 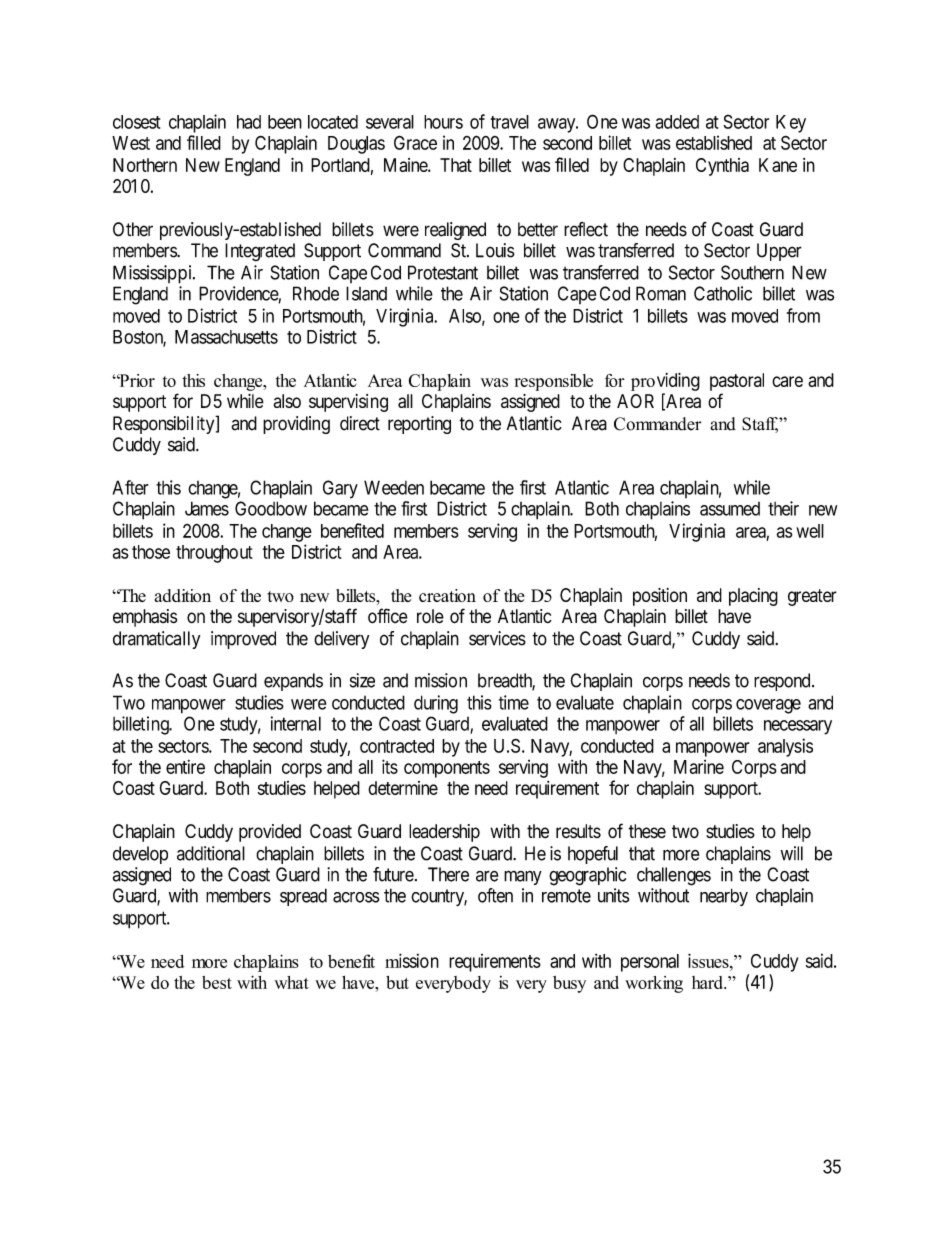 I want to click on but, so click(x=397, y=982).
